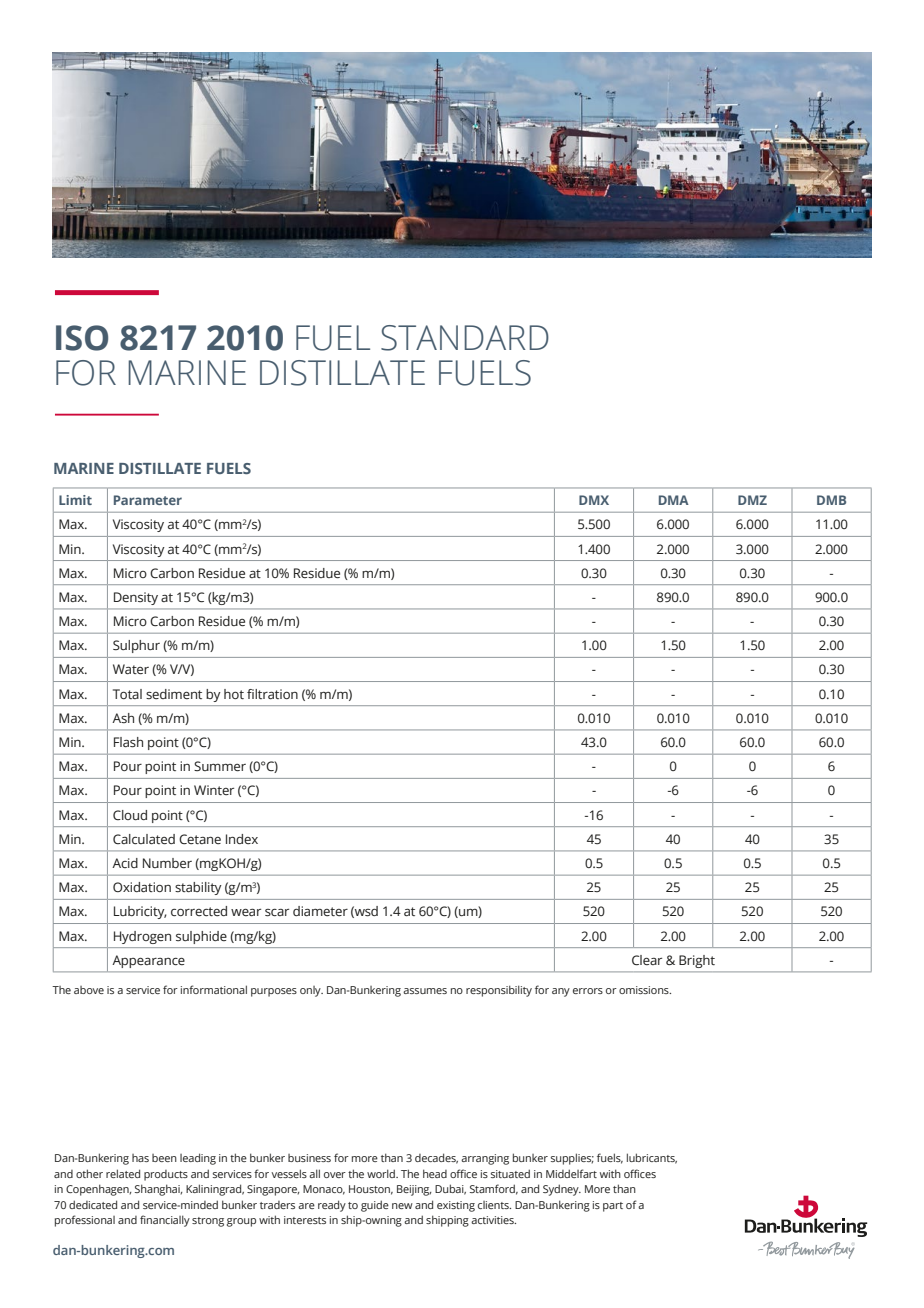 Image resolution: width=924 pixels, height=1308 pixels. Describe the element at coordinates (82, 338) in the page. I see `ISO` at that location.
